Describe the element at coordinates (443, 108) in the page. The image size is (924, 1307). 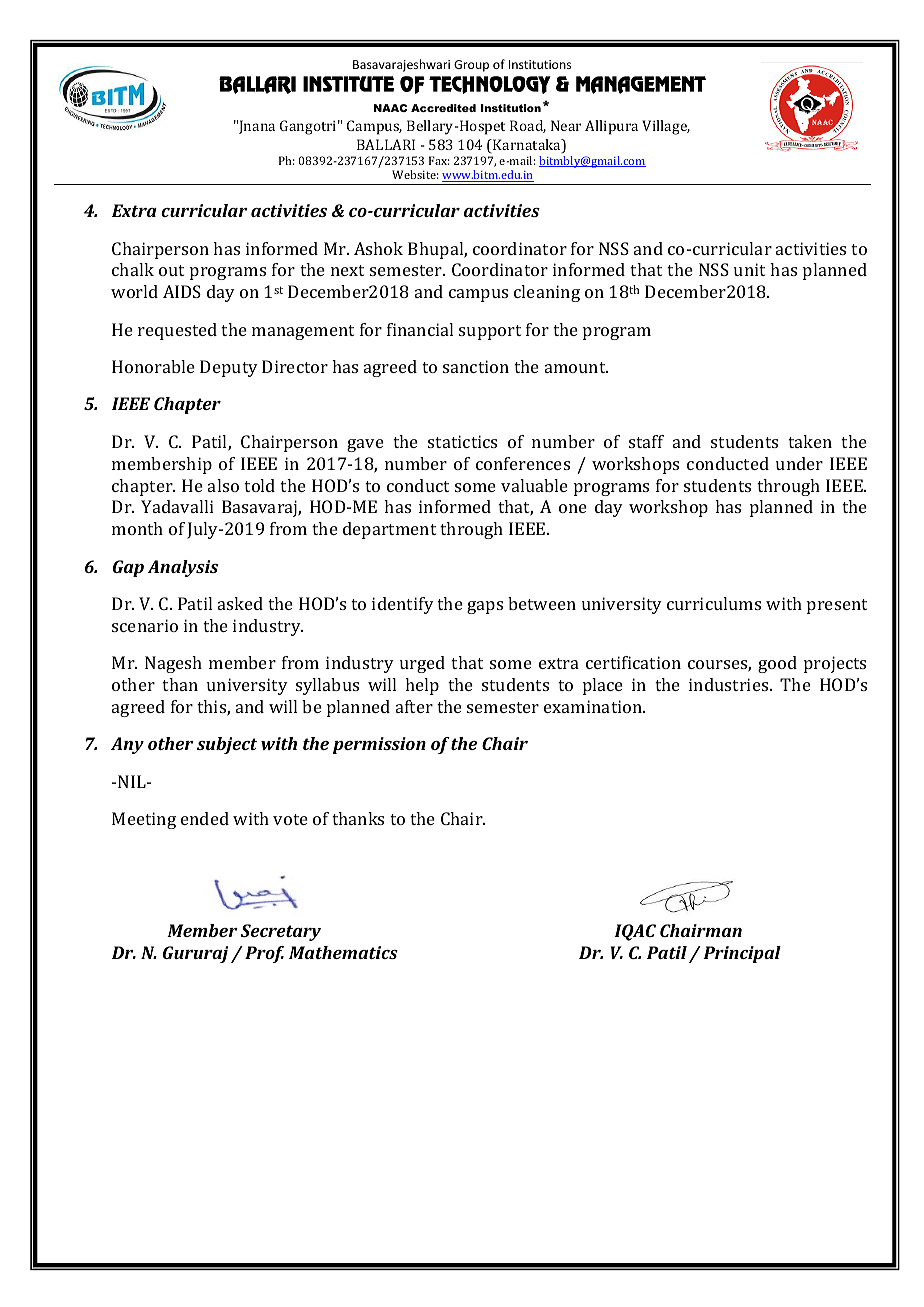
I see `Accredited` at that location.
